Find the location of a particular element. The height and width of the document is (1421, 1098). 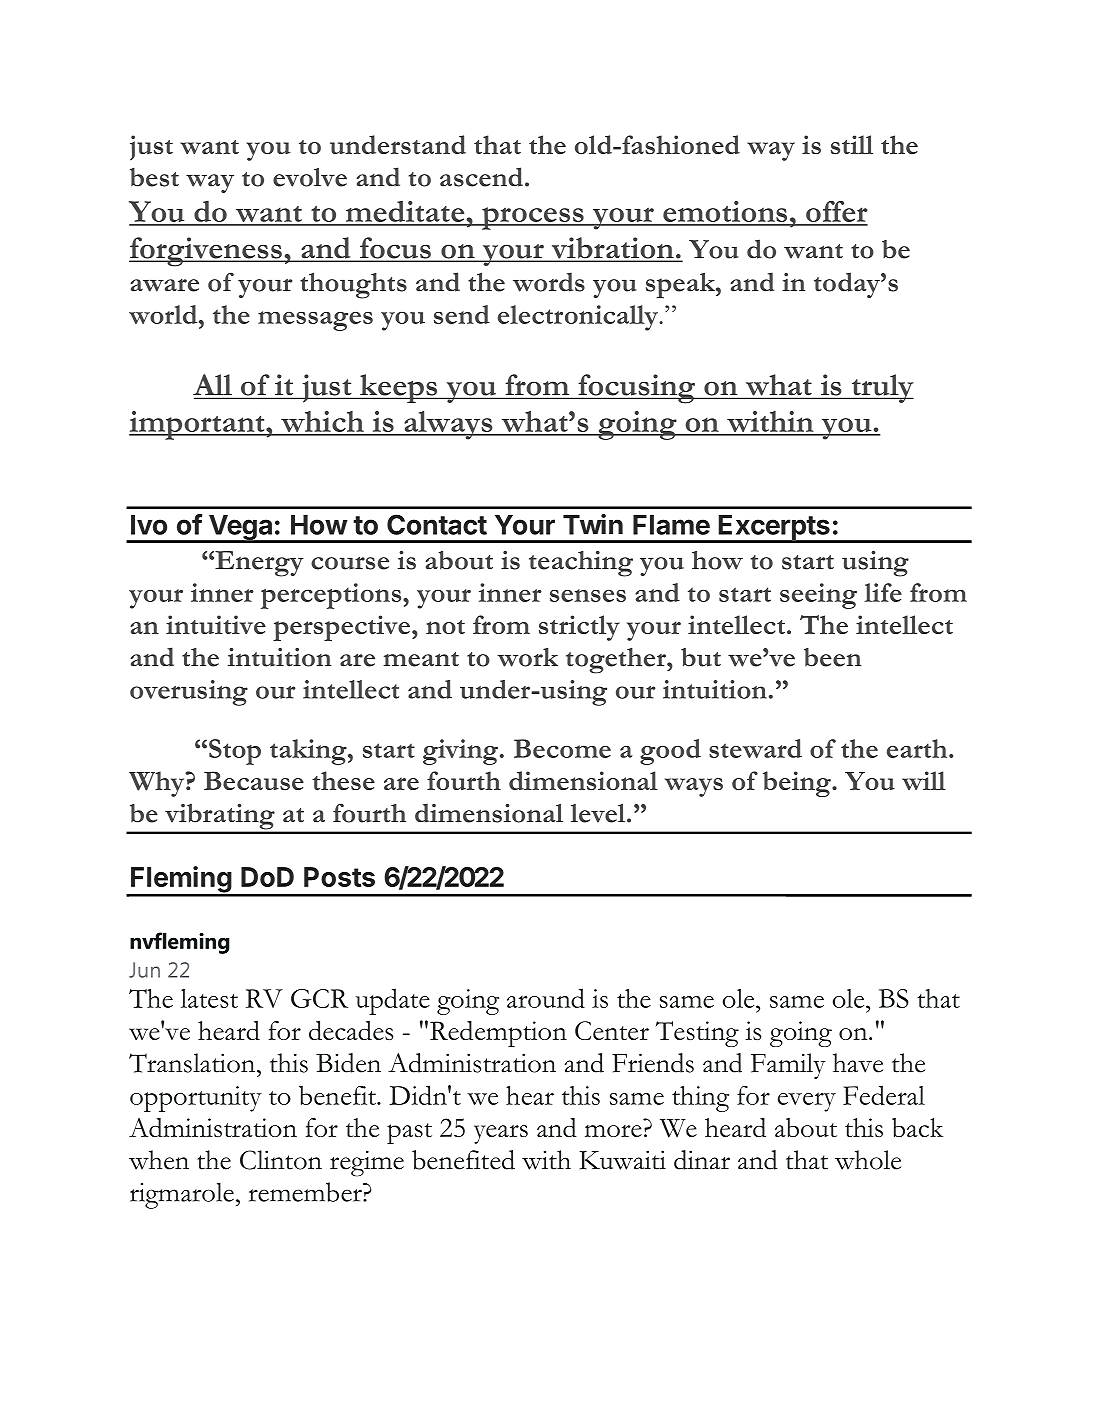

been is located at coordinates (833, 657).
